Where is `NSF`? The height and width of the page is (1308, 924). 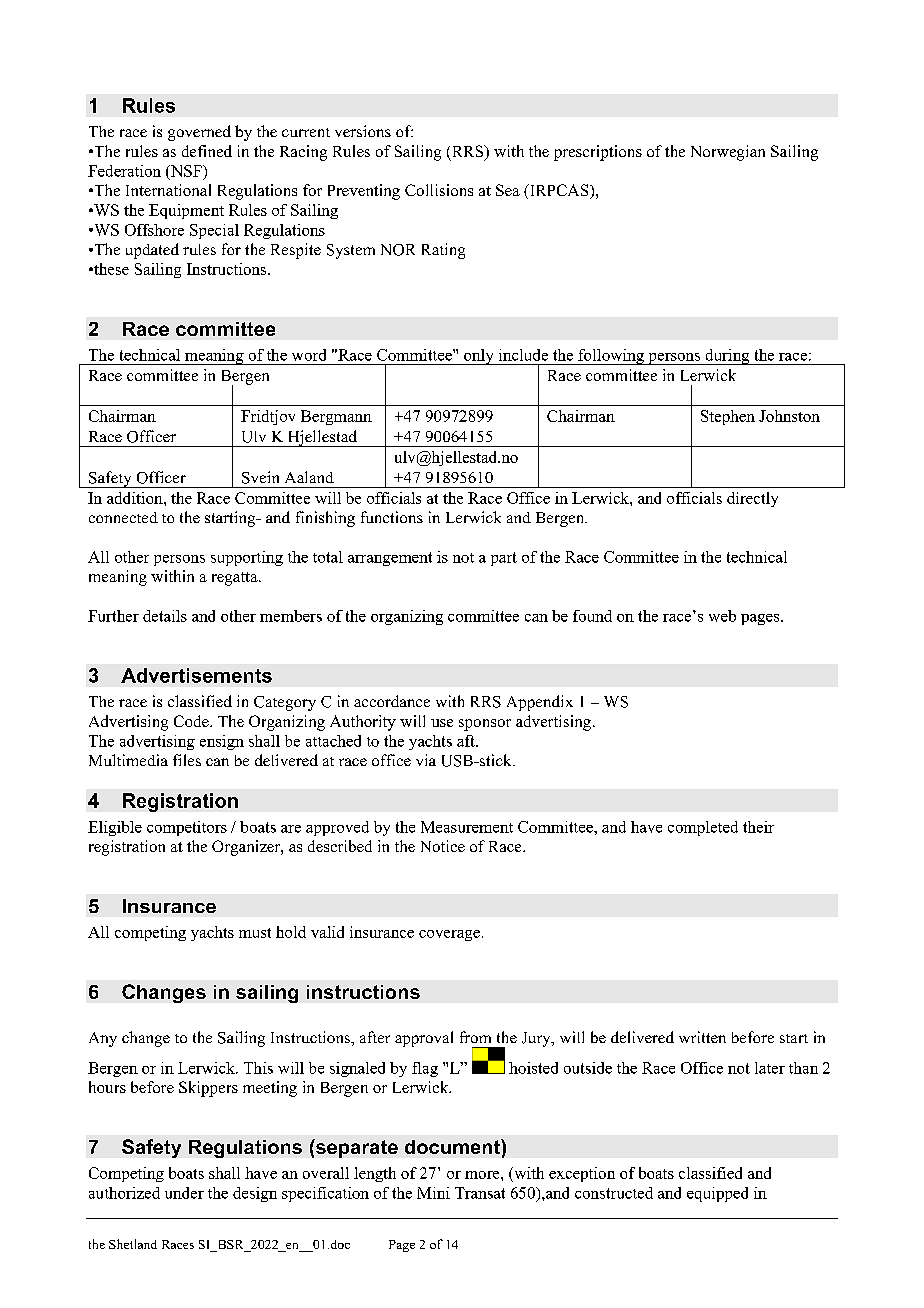 NSF is located at coordinates (186, 172).
